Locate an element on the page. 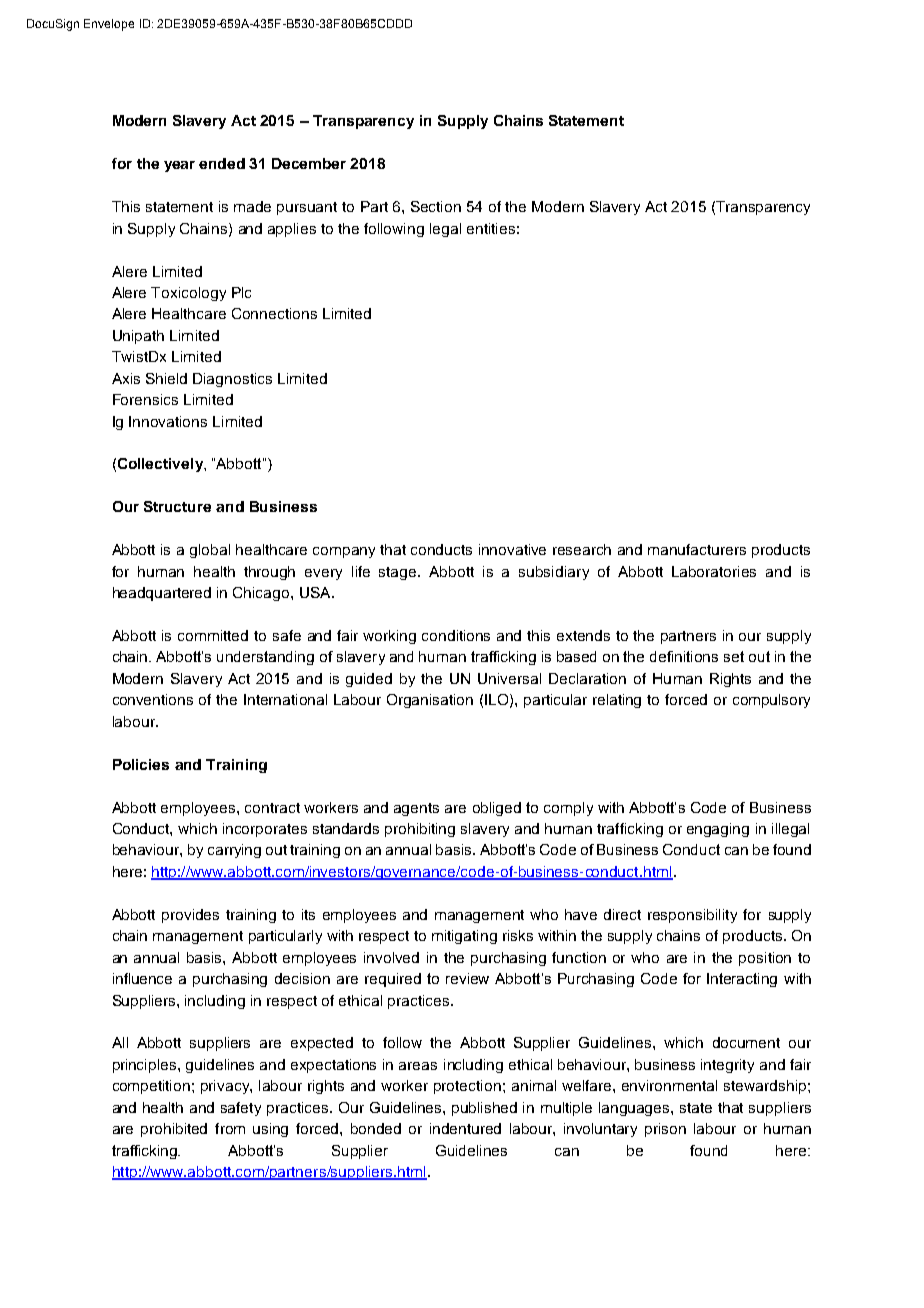 Image resolution: width=924 pixels, height=1308 pixels. environmental is located at coordinates (669, 1085).
